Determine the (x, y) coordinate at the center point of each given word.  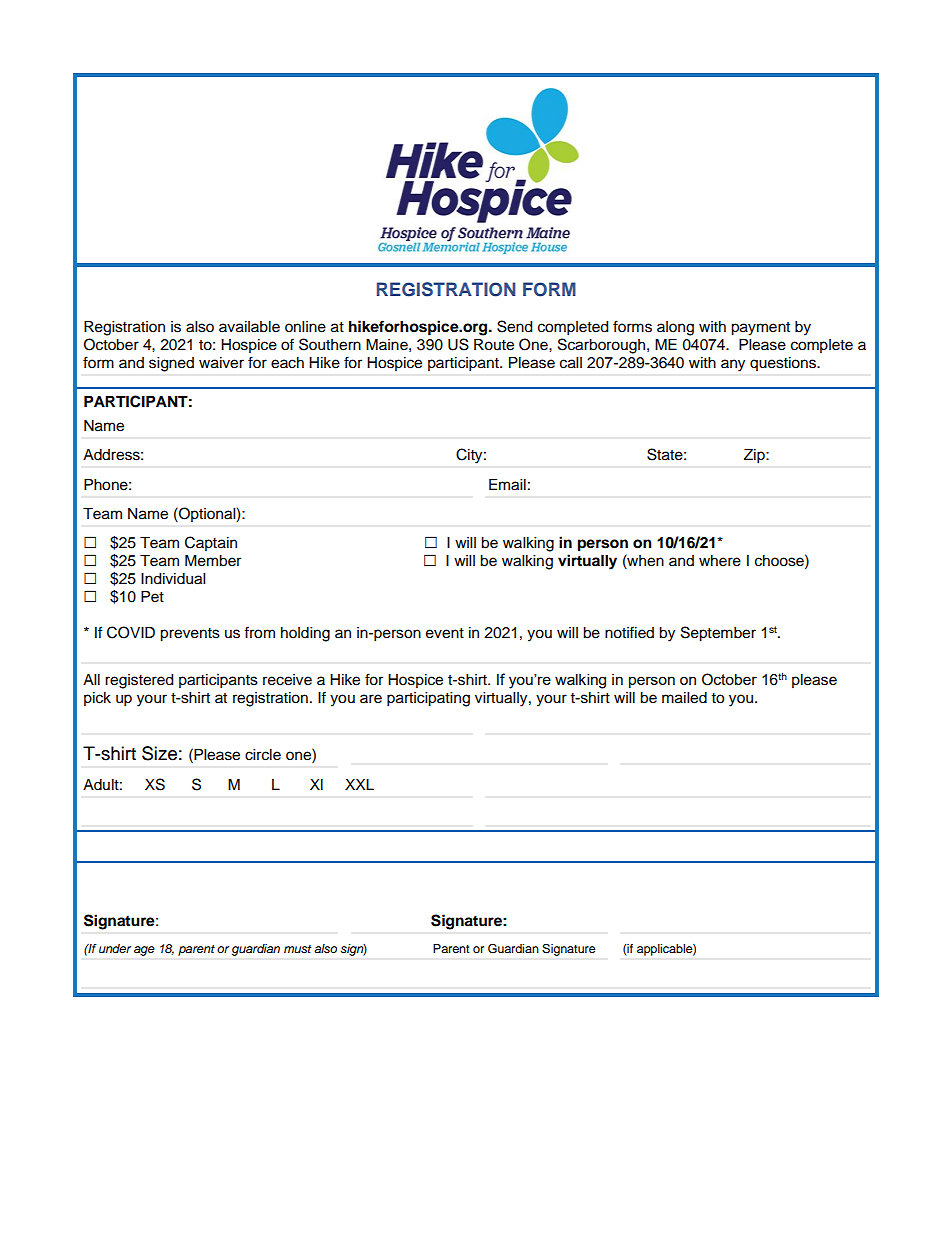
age (144, 951)
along (675, 328)
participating (428, 699)
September (718, 634)
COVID (131, 632)
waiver (221, 363)
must (297, 949)
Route (494, 345)
